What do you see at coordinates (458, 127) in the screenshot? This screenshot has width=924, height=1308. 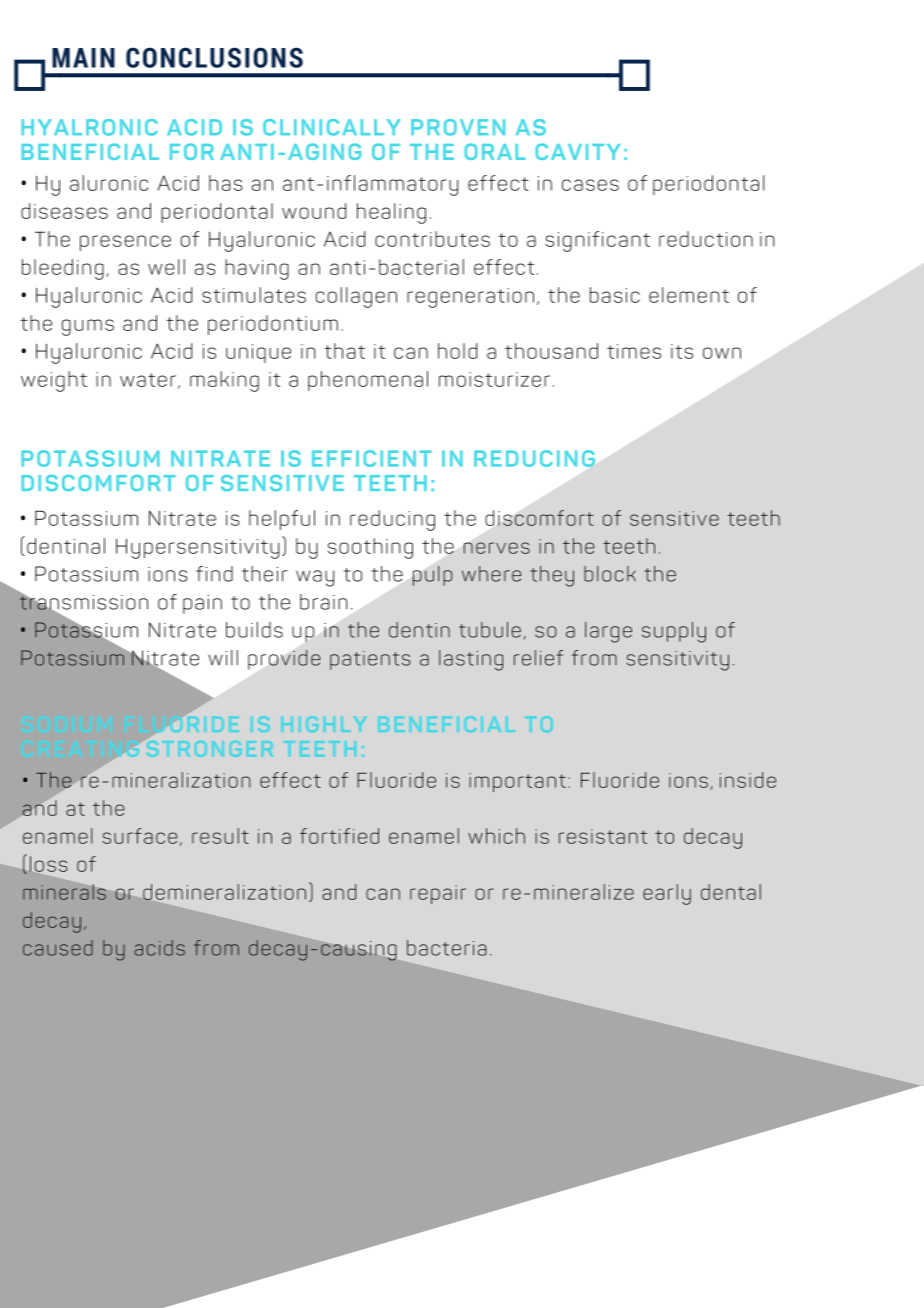 I see `PROVEN` at bounding box center [458, 127].
